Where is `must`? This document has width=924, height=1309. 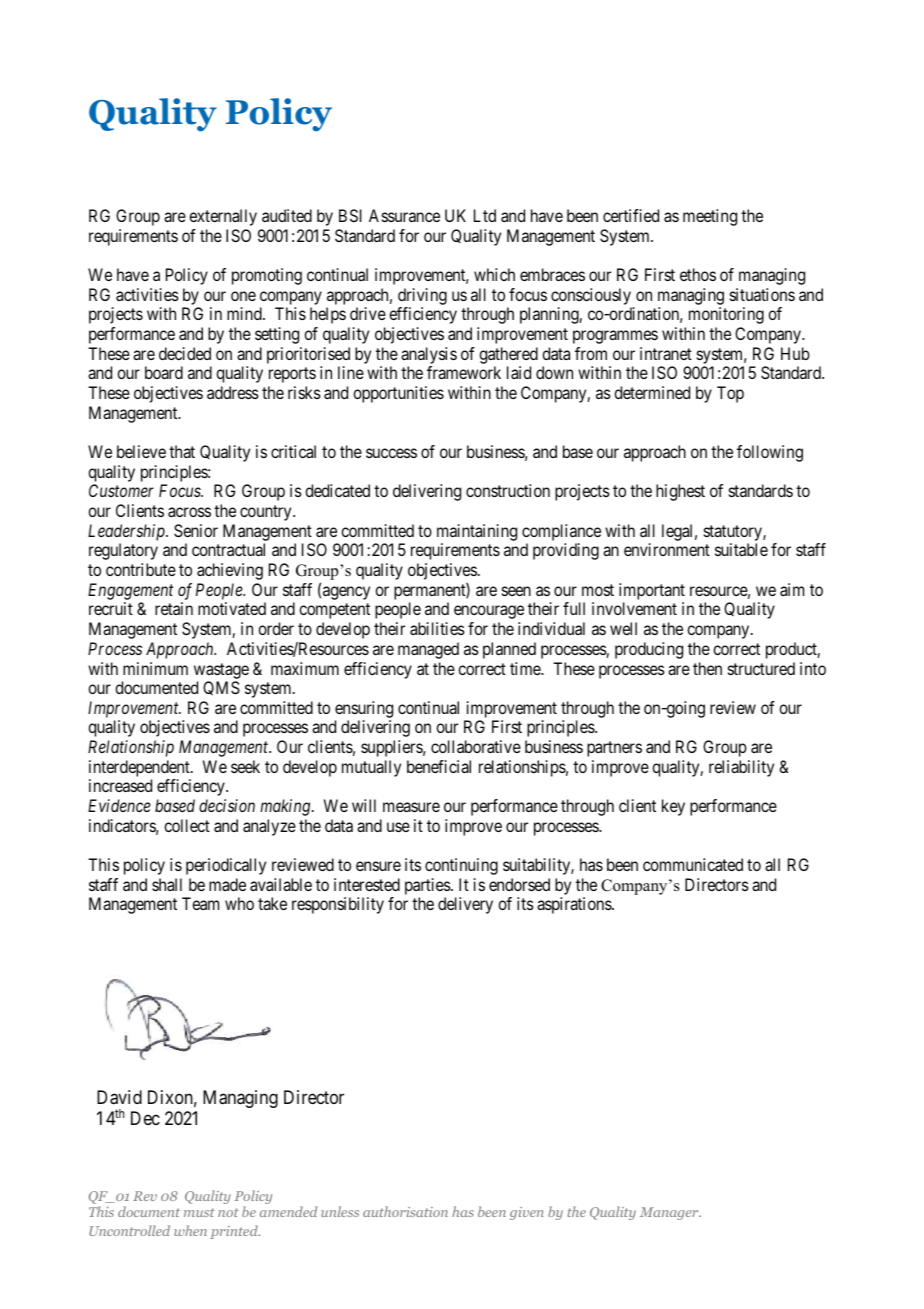
must is located at coordinates (199, 1212).
